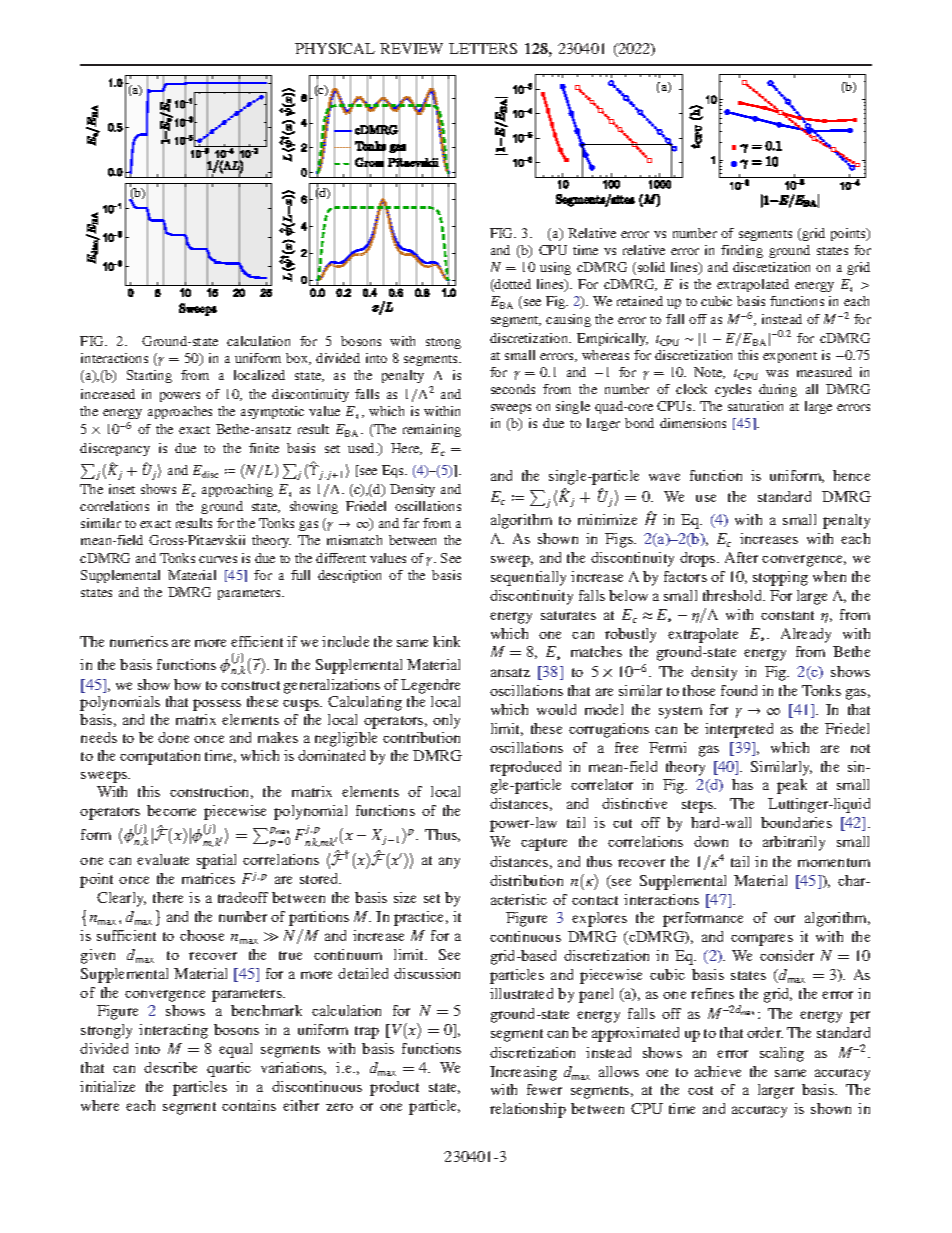 The height and width of the document is (1233, 952). What do you see at coordinates (446, 721) in the document?
I see `only` at bounding box center [446, 721].
